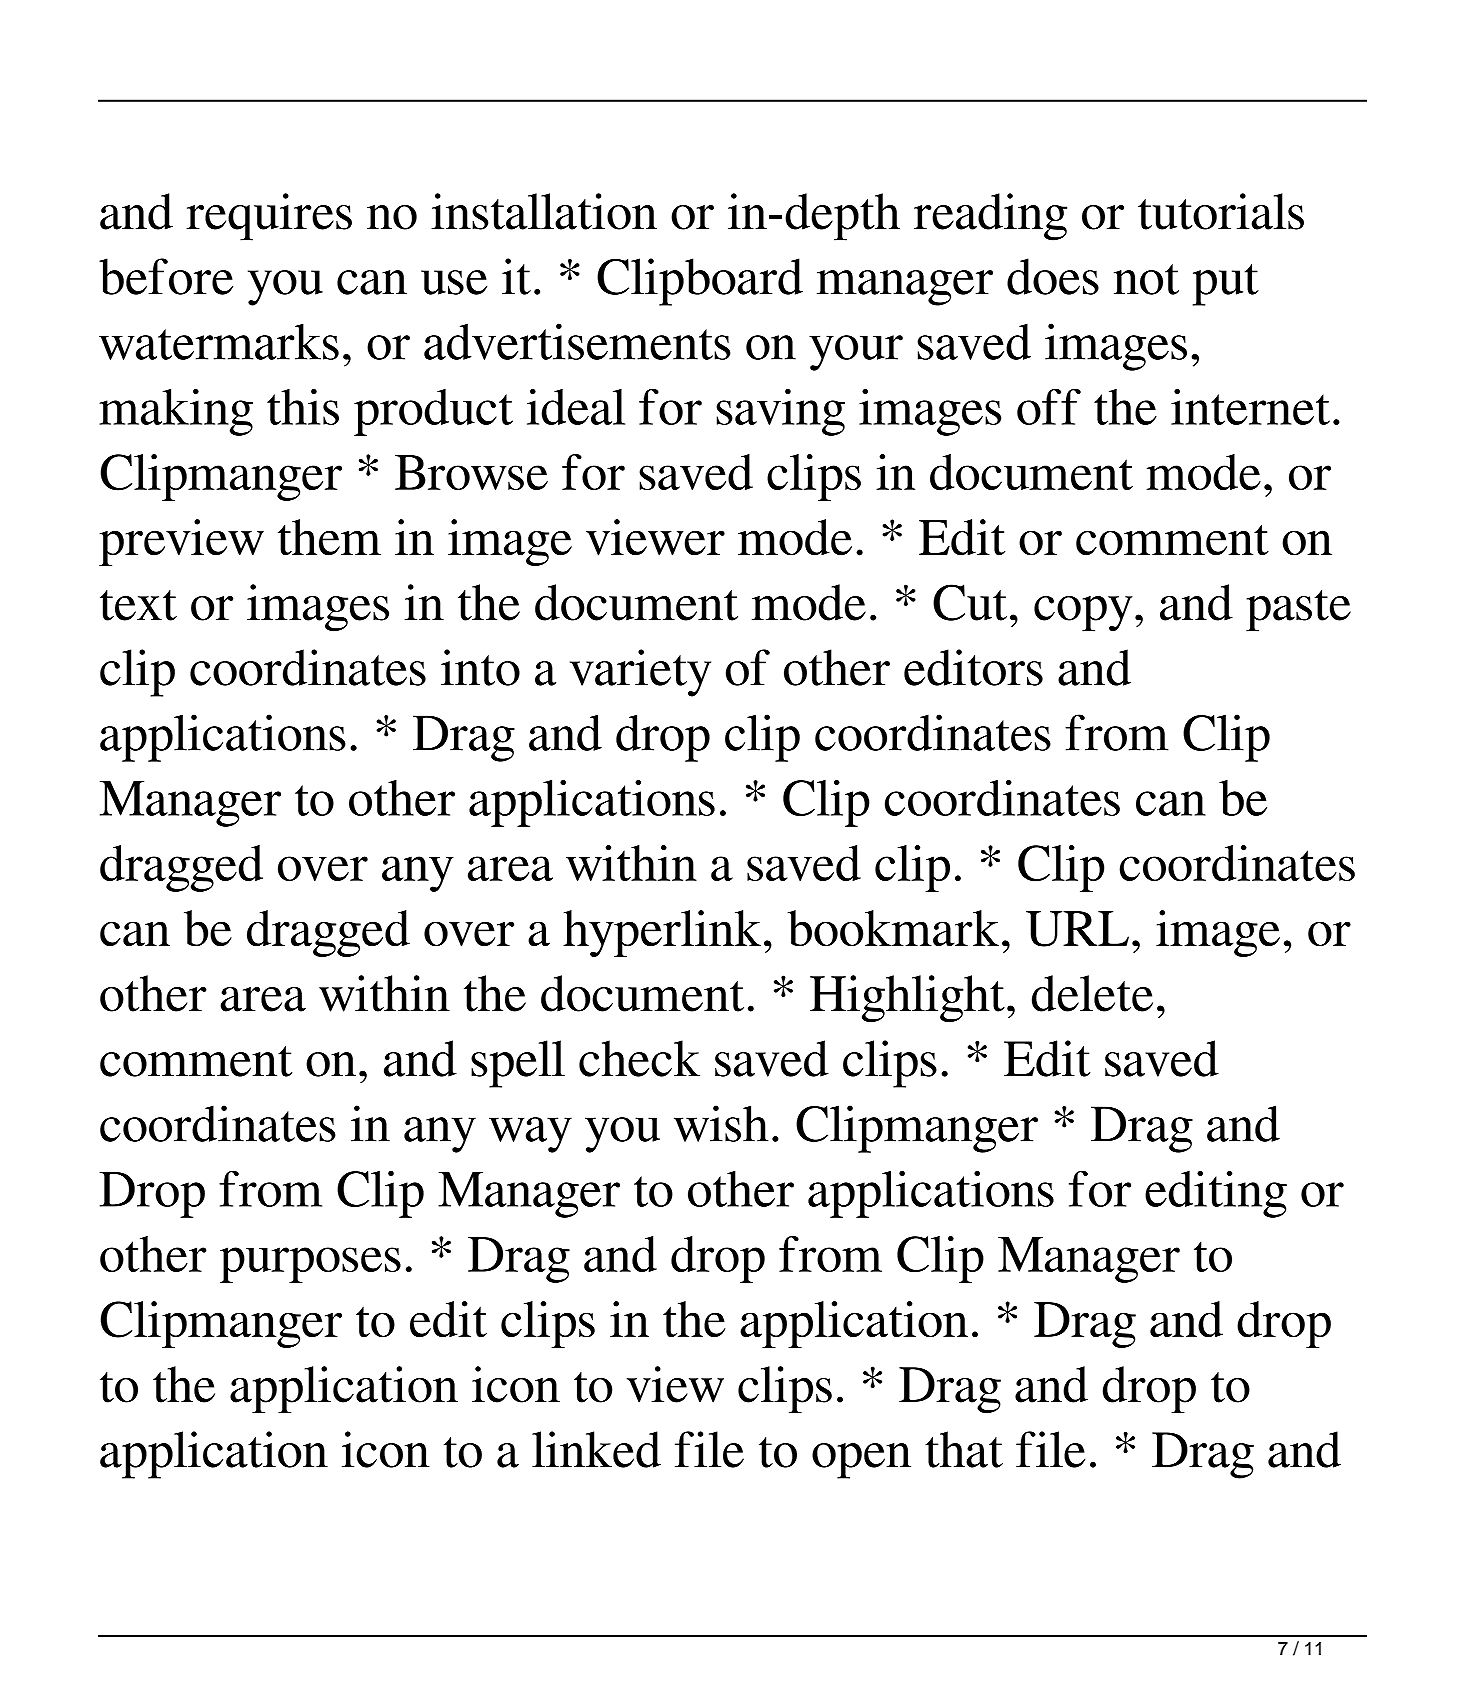 This screenshot has height=1702, width=1465. I want to click on installation, so click(544, 211).
